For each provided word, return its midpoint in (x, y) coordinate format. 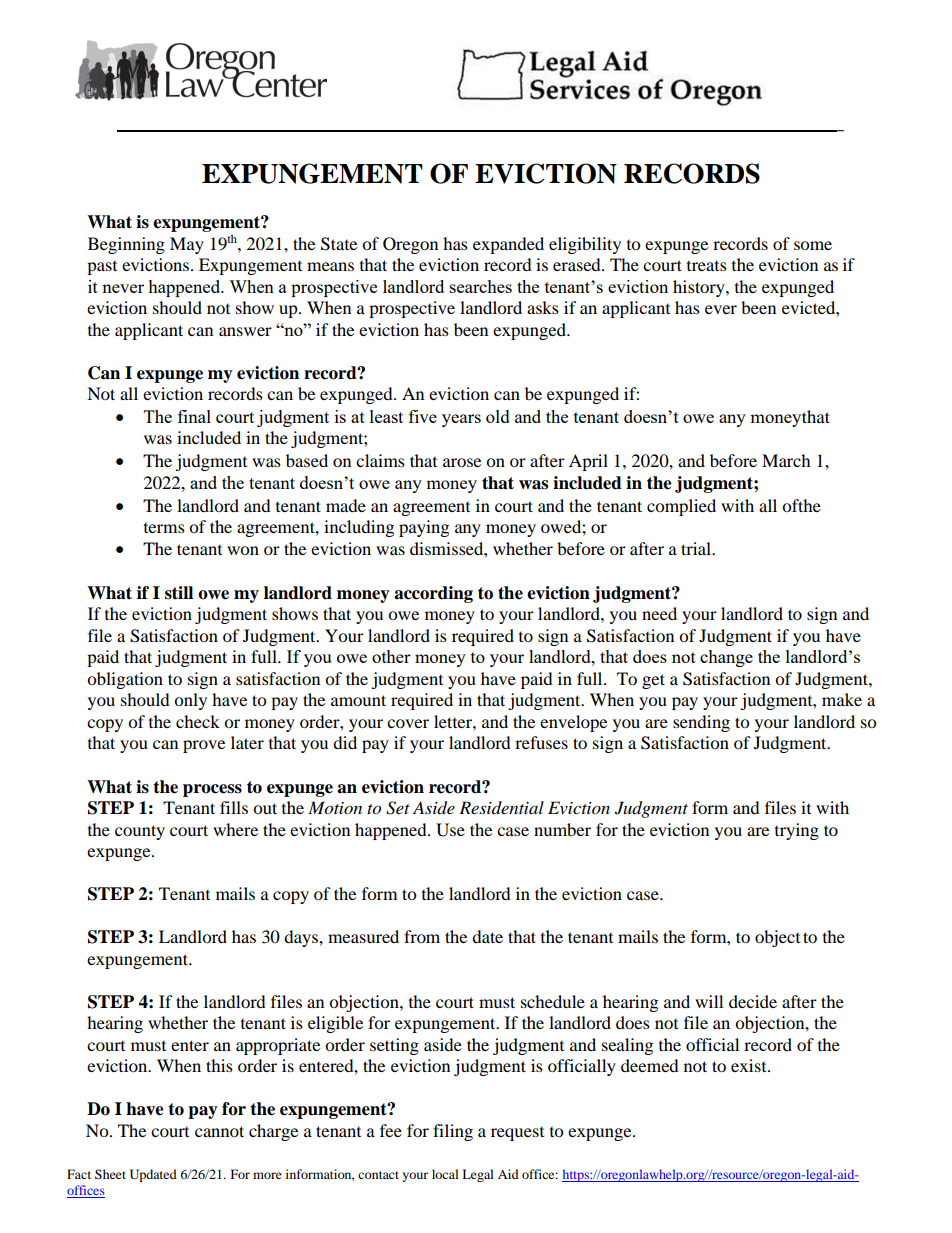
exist (750, 1065)
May (187, 245)
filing (453, 1132)
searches (481, 286)
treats (707, 266)
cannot (219, 1131)
